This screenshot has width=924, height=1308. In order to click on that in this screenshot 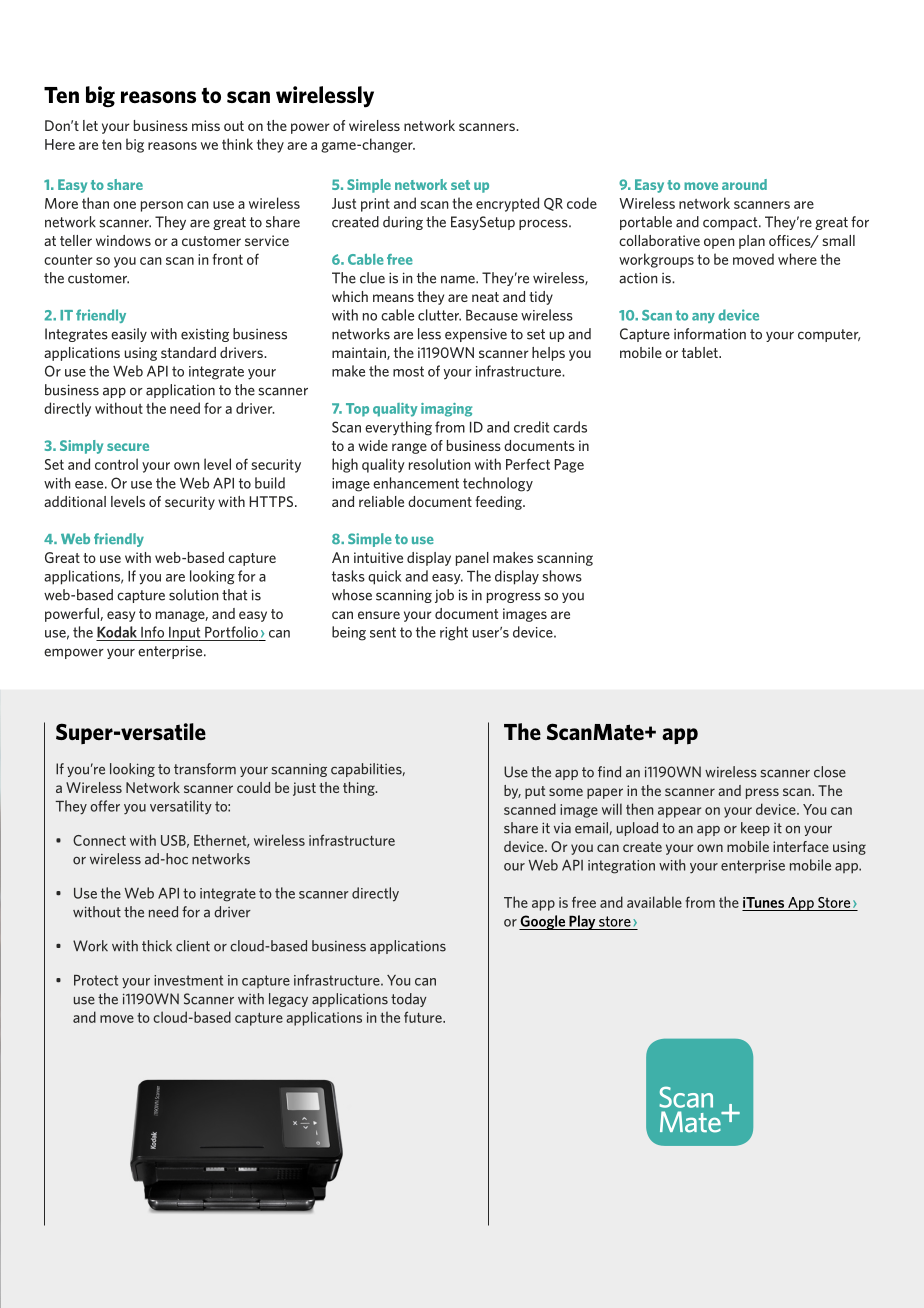, I will do `click(234, 595)`.
